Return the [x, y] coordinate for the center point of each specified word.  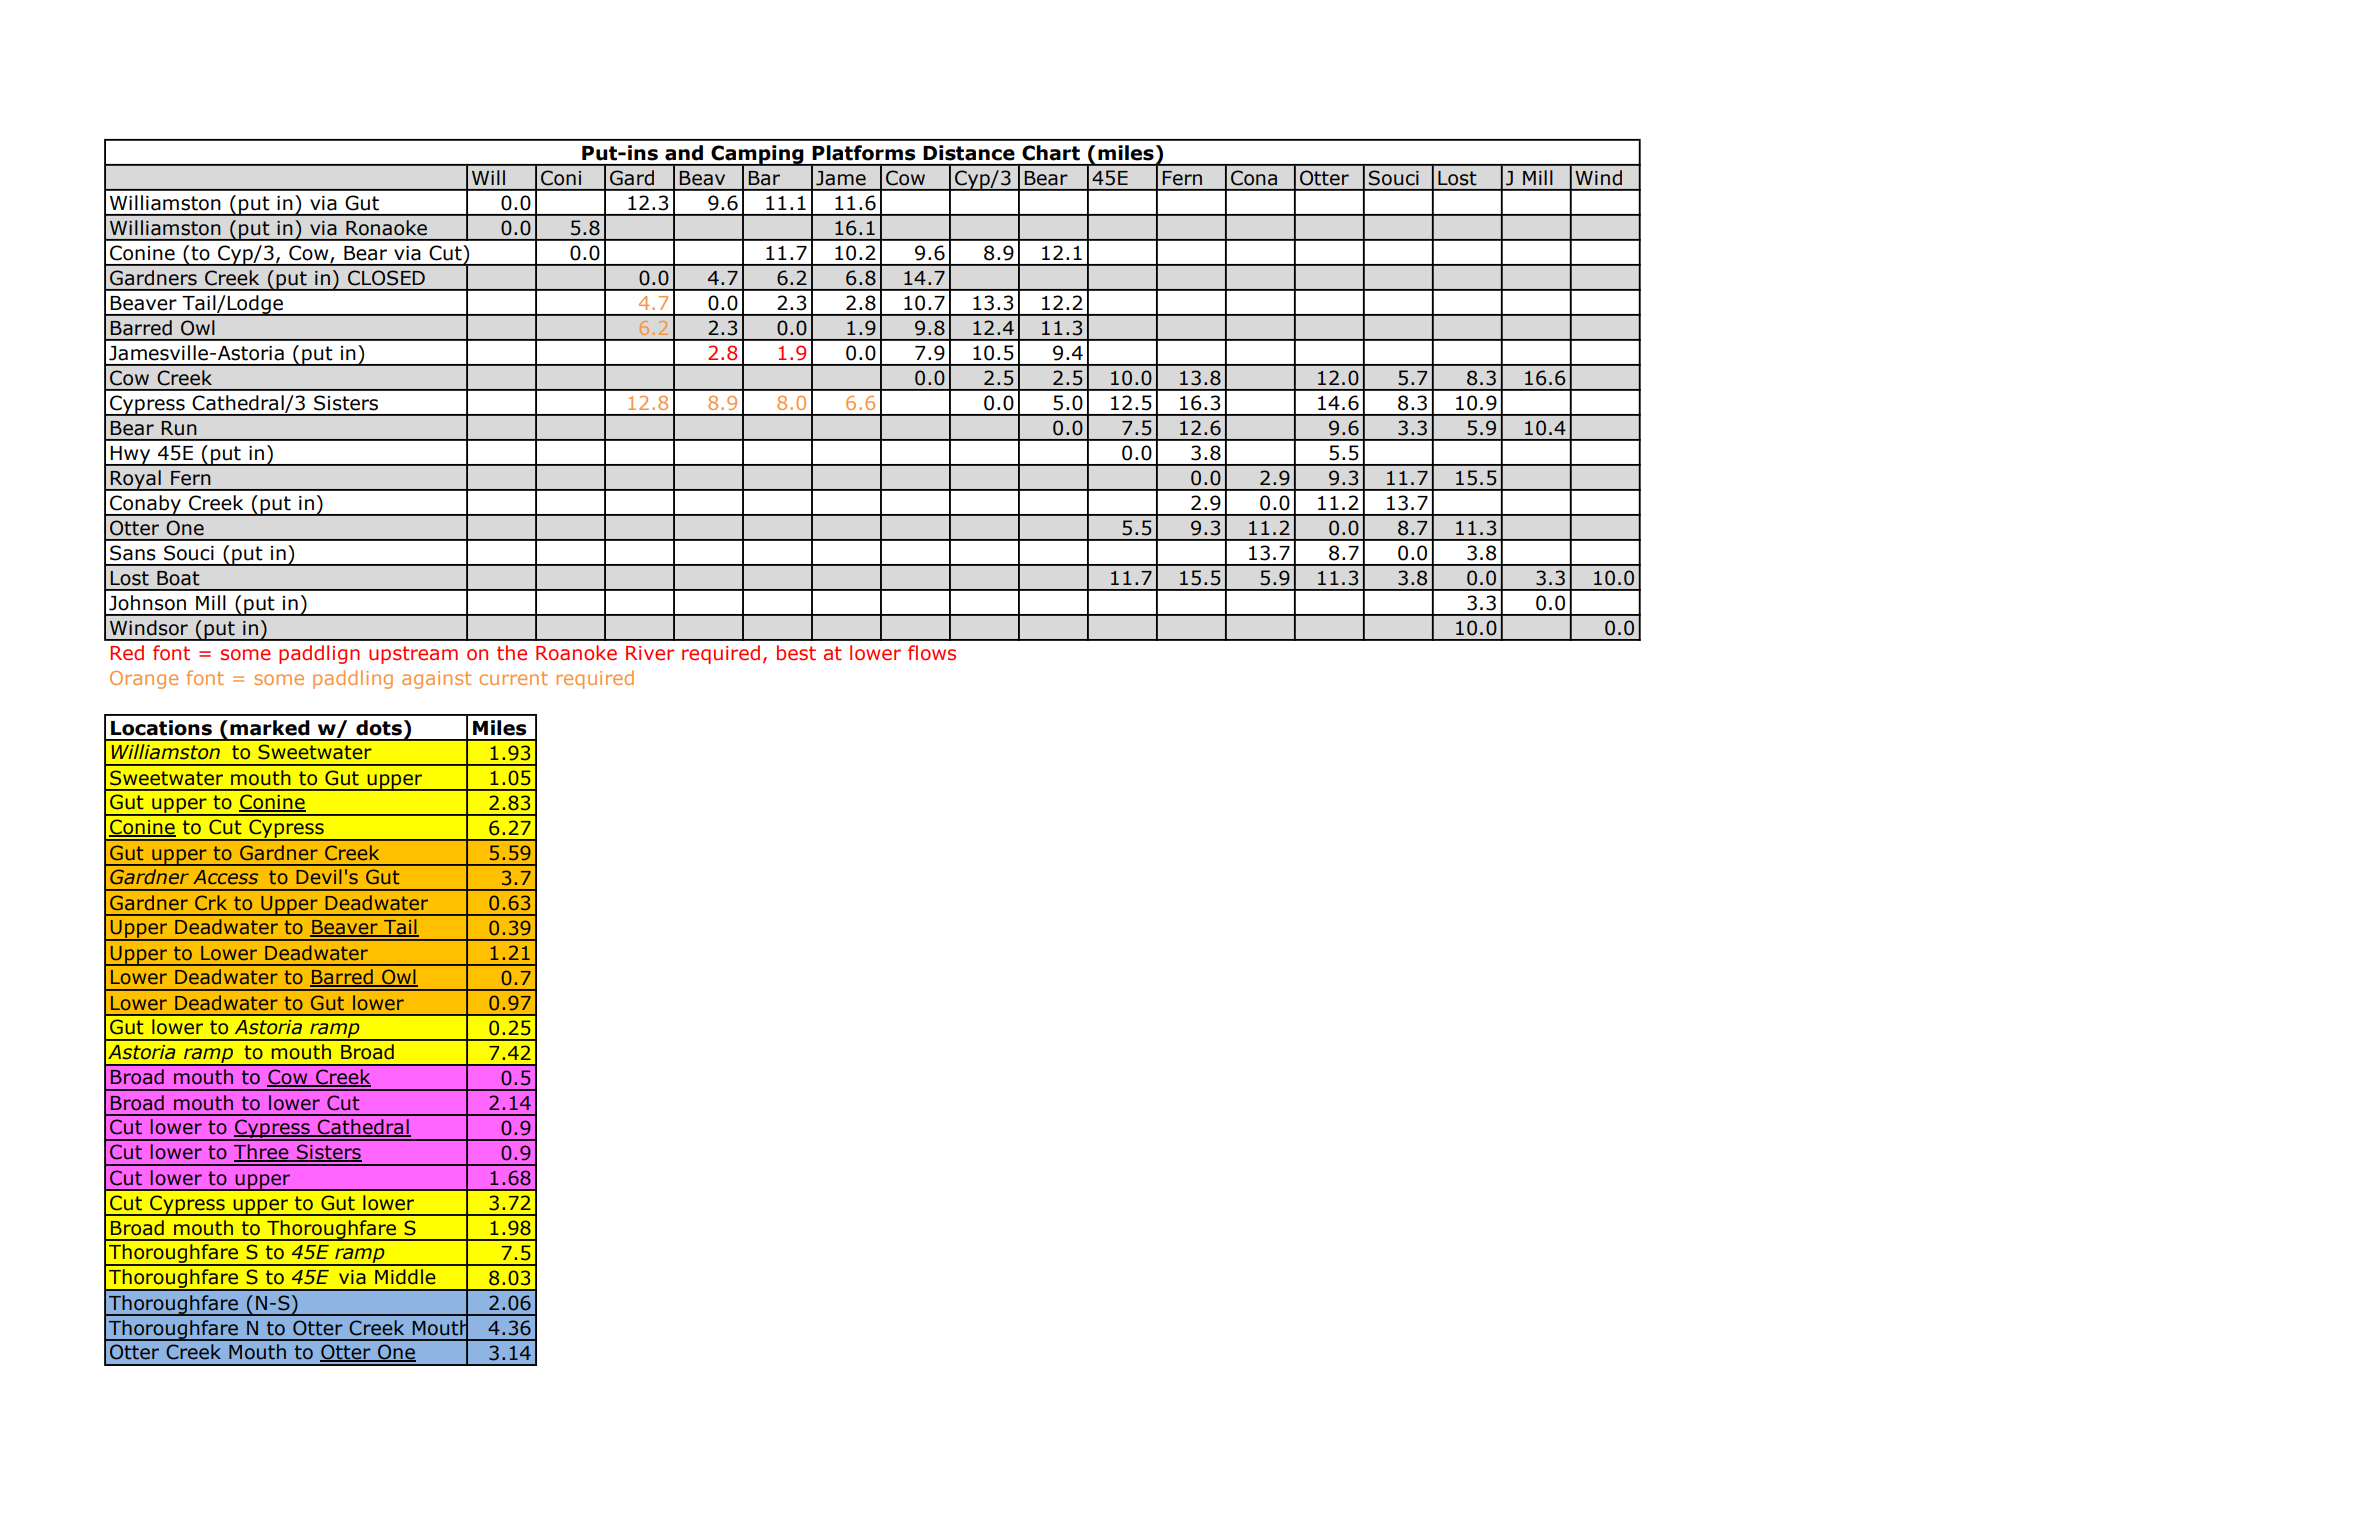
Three [262, 1153]
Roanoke [576, 653]
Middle [405, 1277]
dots [379, 728]
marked [270, 728]
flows [932, 653]
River [650, 653]
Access [225, 877]
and [684, 153]
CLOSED [386, 278]
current [513, 678]
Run [179, 428]
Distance [969, 153]
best [796, 653]
